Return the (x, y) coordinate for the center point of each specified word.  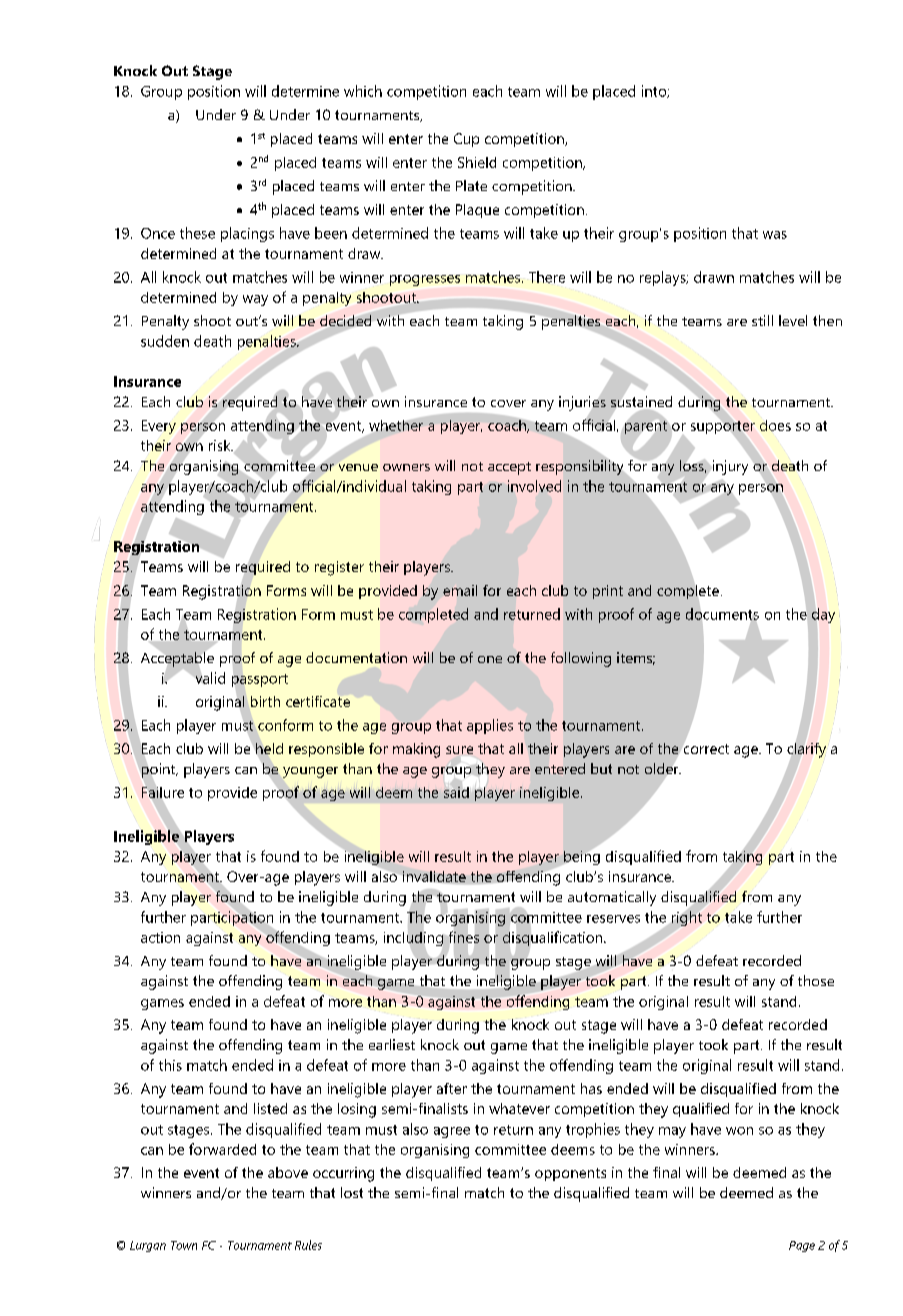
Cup (466, 140)
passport (260, 680)
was (775, 235)
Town (184, 1245)
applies (490, 726)
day (823, 615)
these (197, 233)
